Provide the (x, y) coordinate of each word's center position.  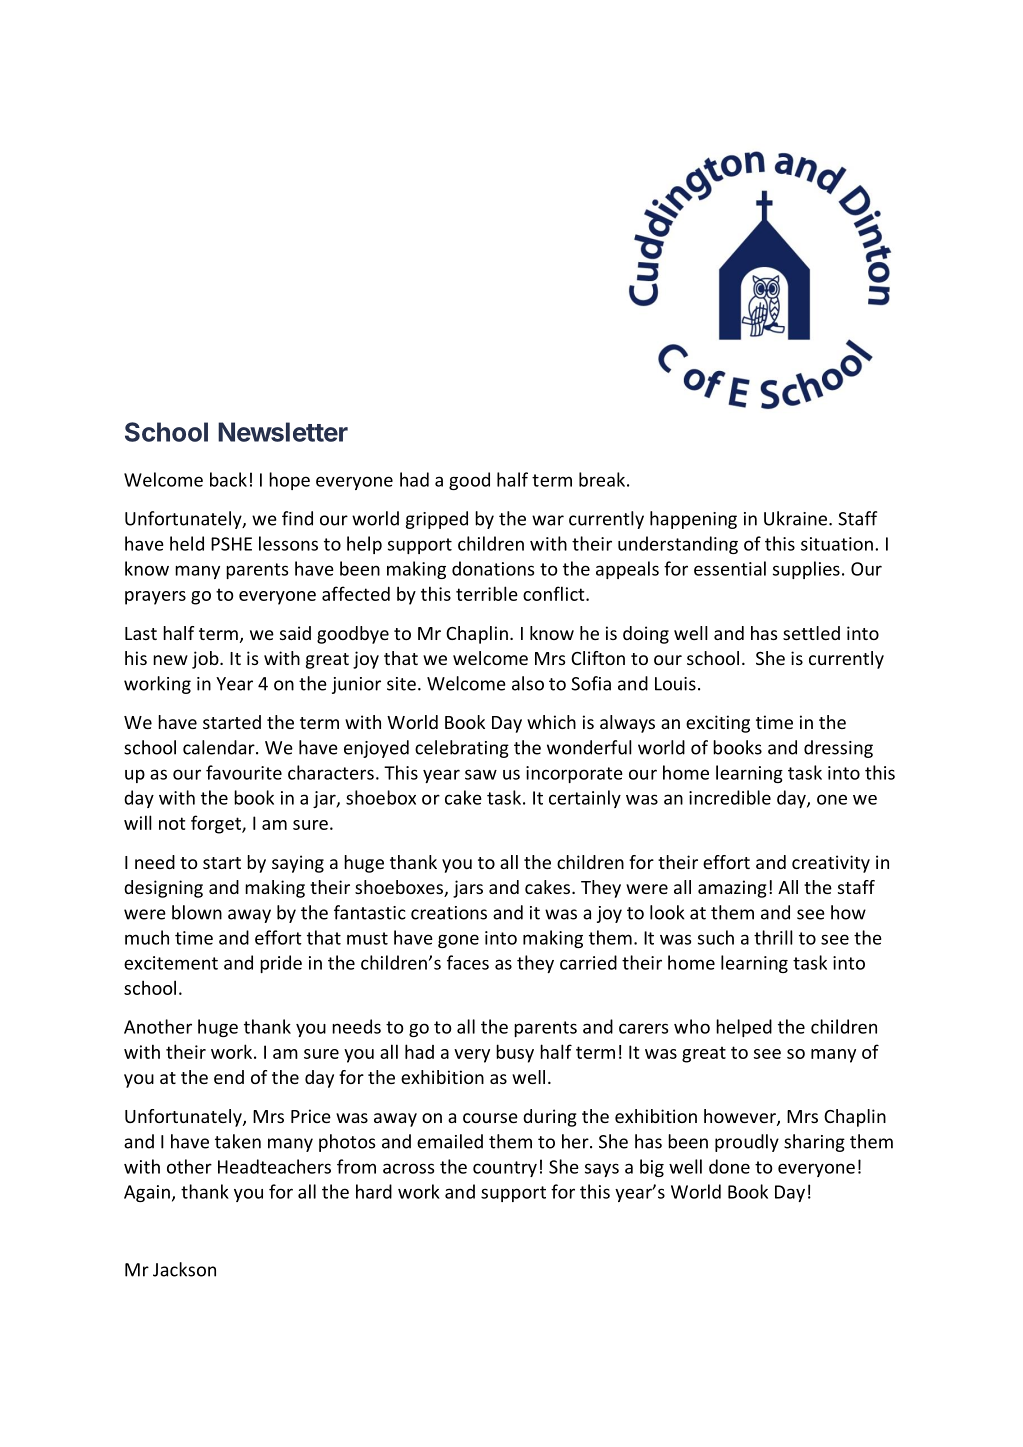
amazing (732, 889)
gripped (437, 520)
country (505, 1169)
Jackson (184, 1269)
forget (217, 824)
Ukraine (797, 518)
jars (468, 889)
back (228, 479)
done (729, 1166)
